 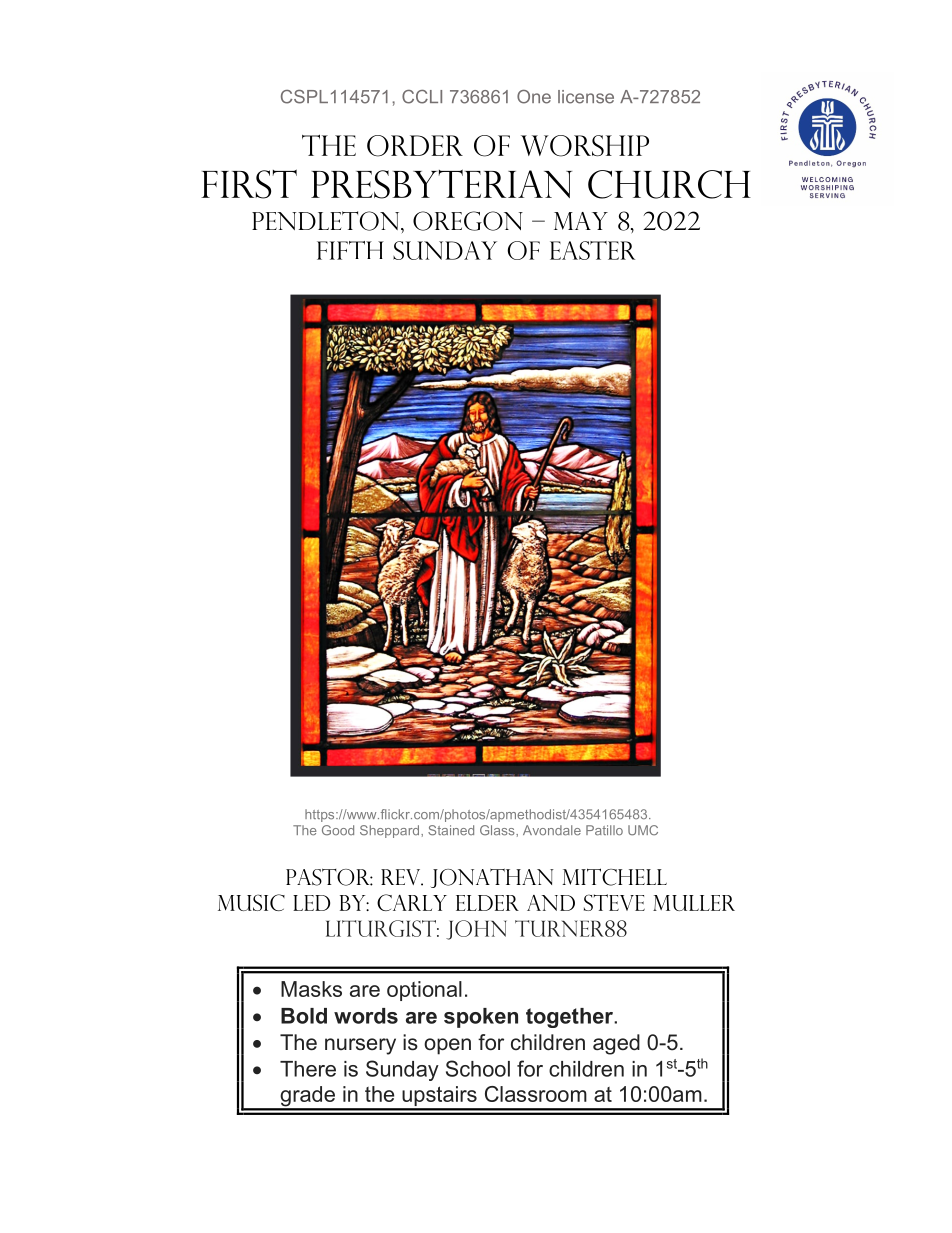 What do you see at coordinates (451, 830) in the page?
I see `Stained` at bounding box center [451, 830].
